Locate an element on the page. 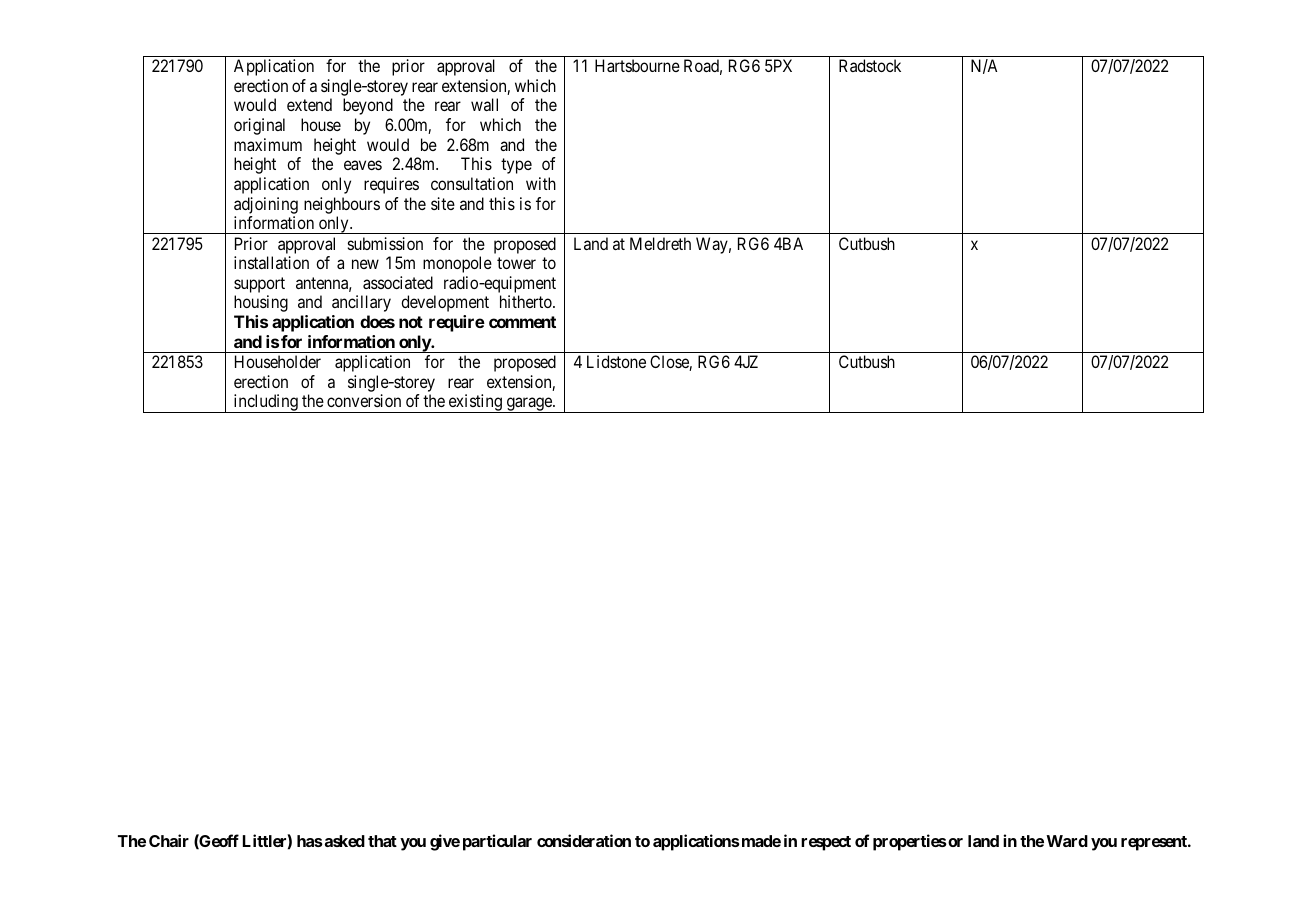 This page has width=1308, height=924. asked is located at coordinates (343, 841).
